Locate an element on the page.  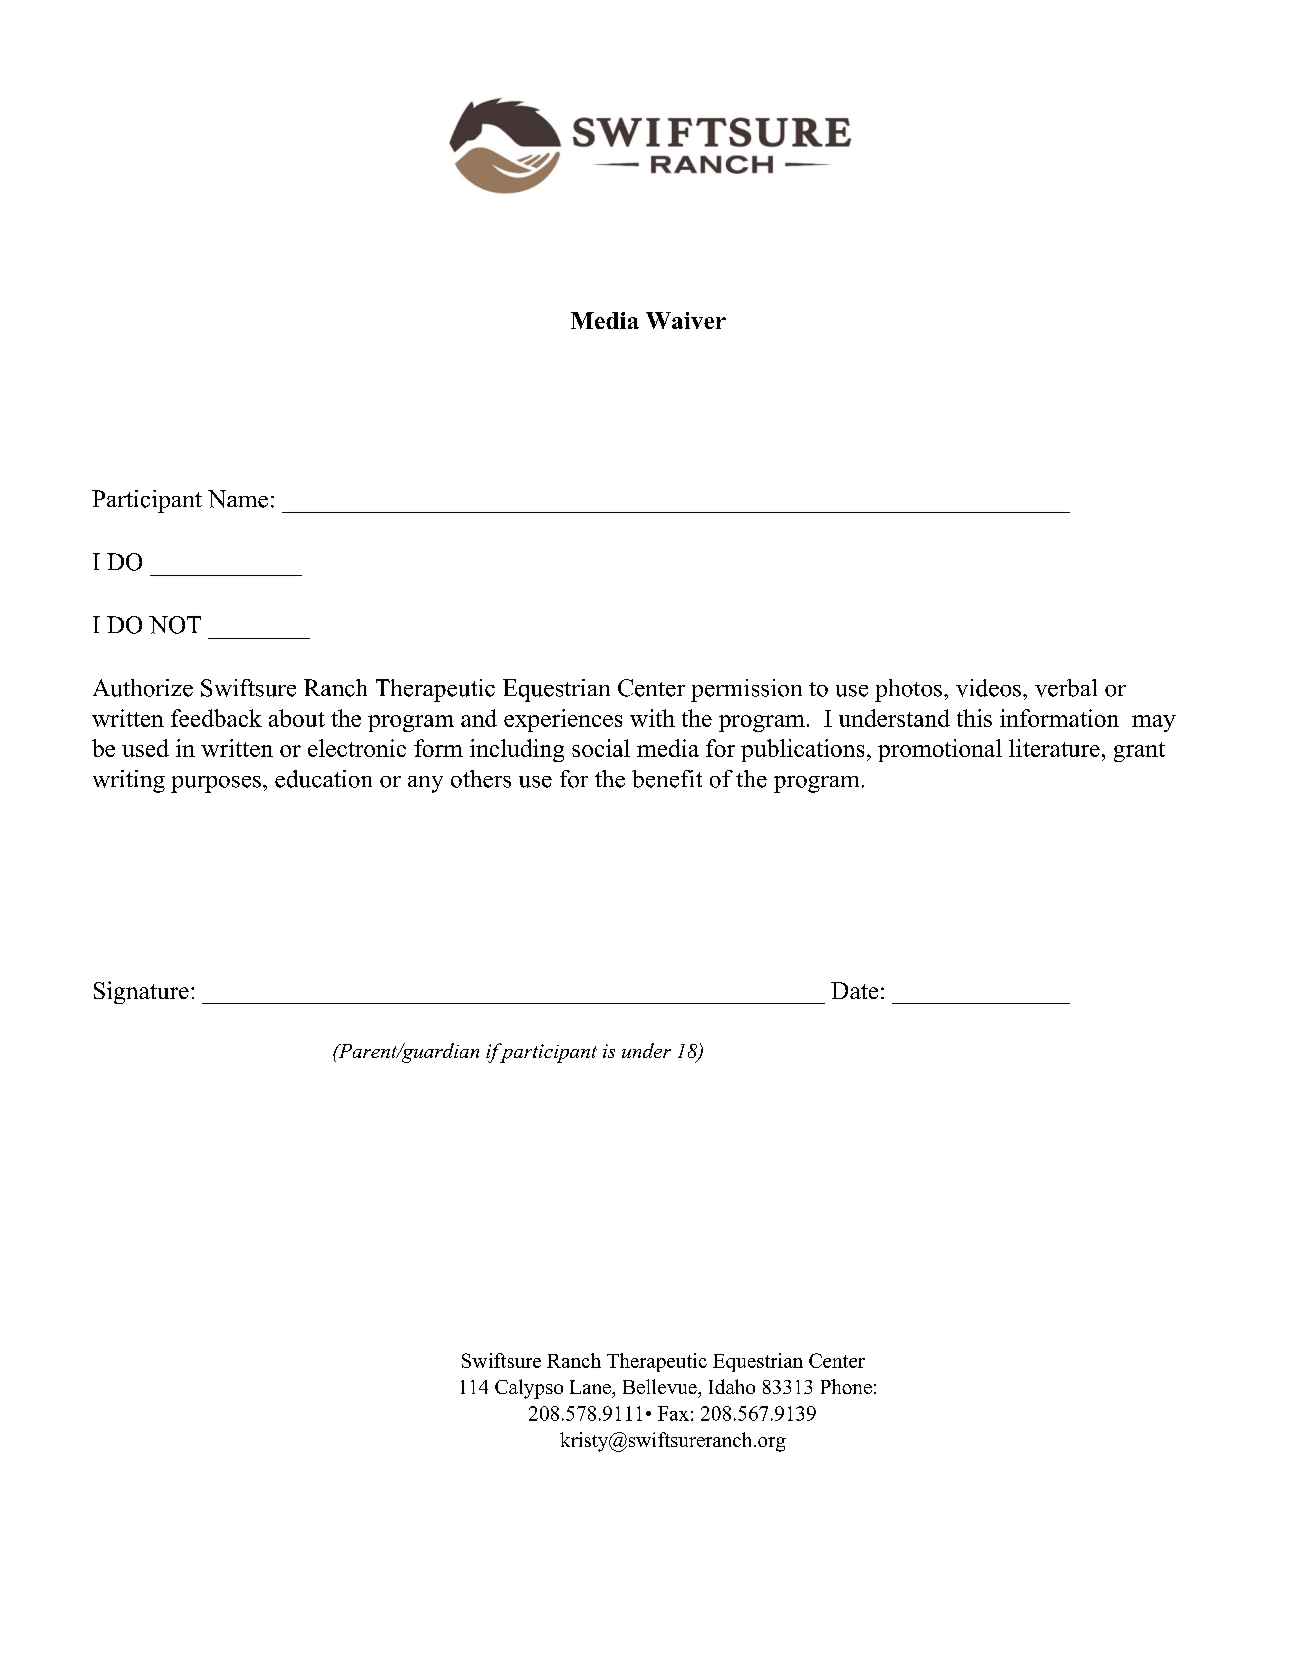
Signature is located at coordinates (141, 992).
